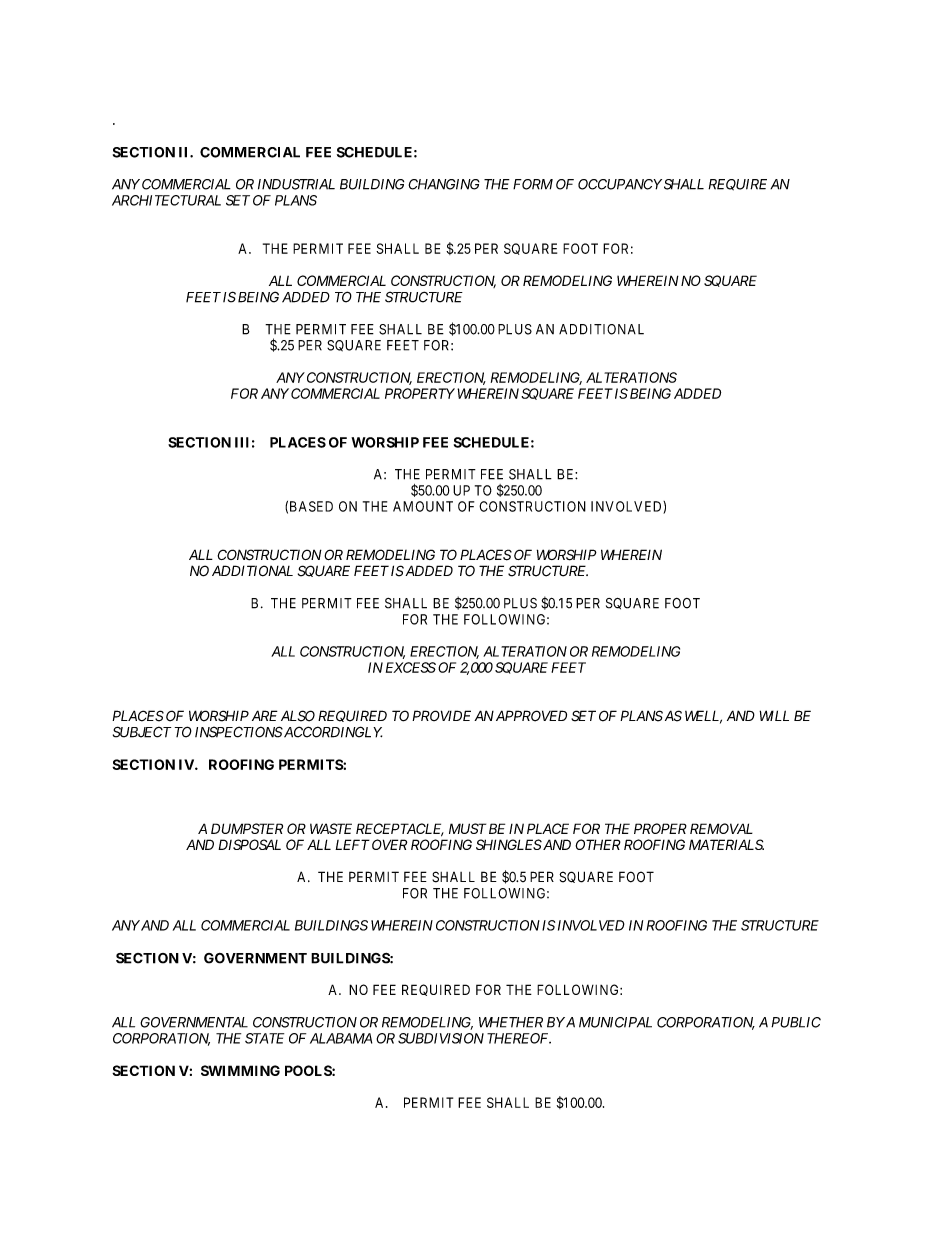  Describe the element at coordinates (240, 1070) in the document. I see `SWIMMING` at that location.
